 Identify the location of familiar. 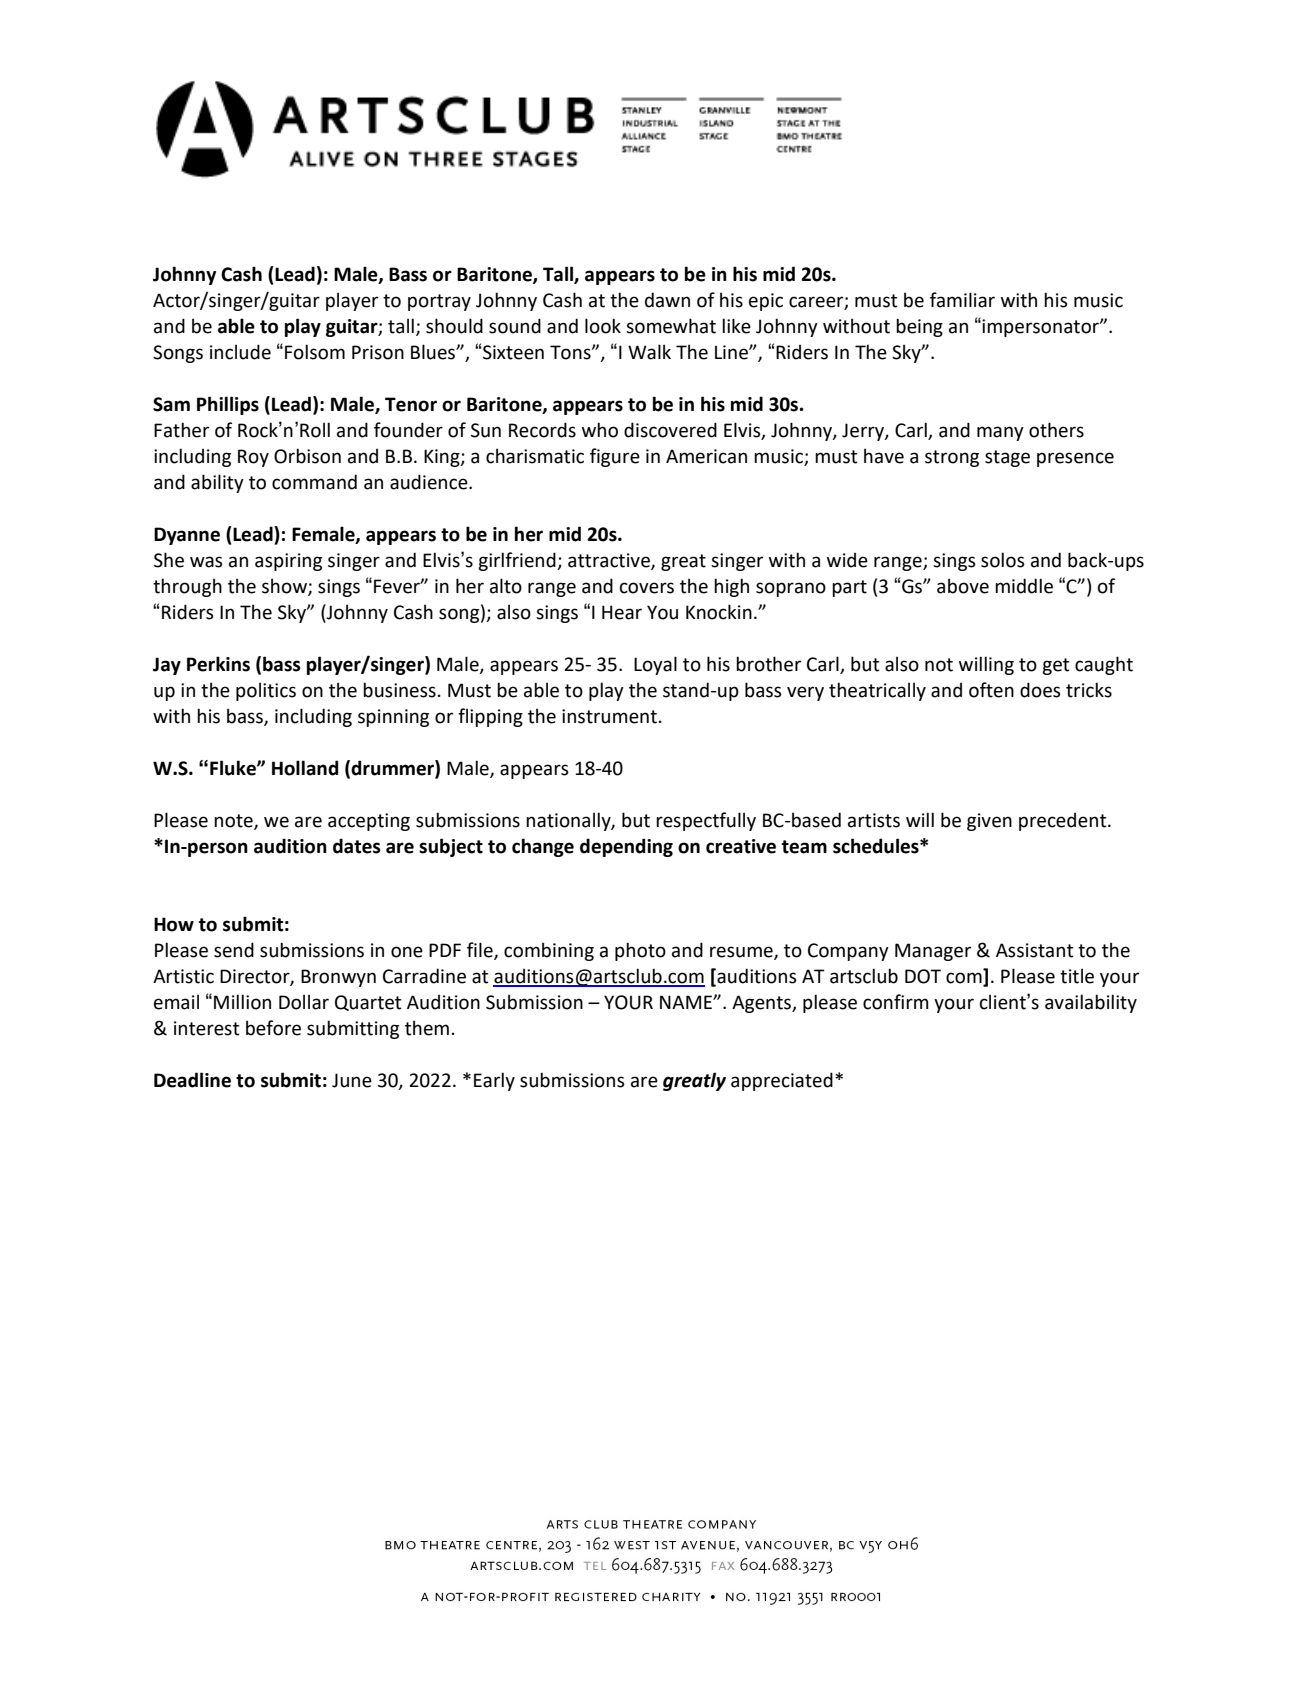
(962, 300).
